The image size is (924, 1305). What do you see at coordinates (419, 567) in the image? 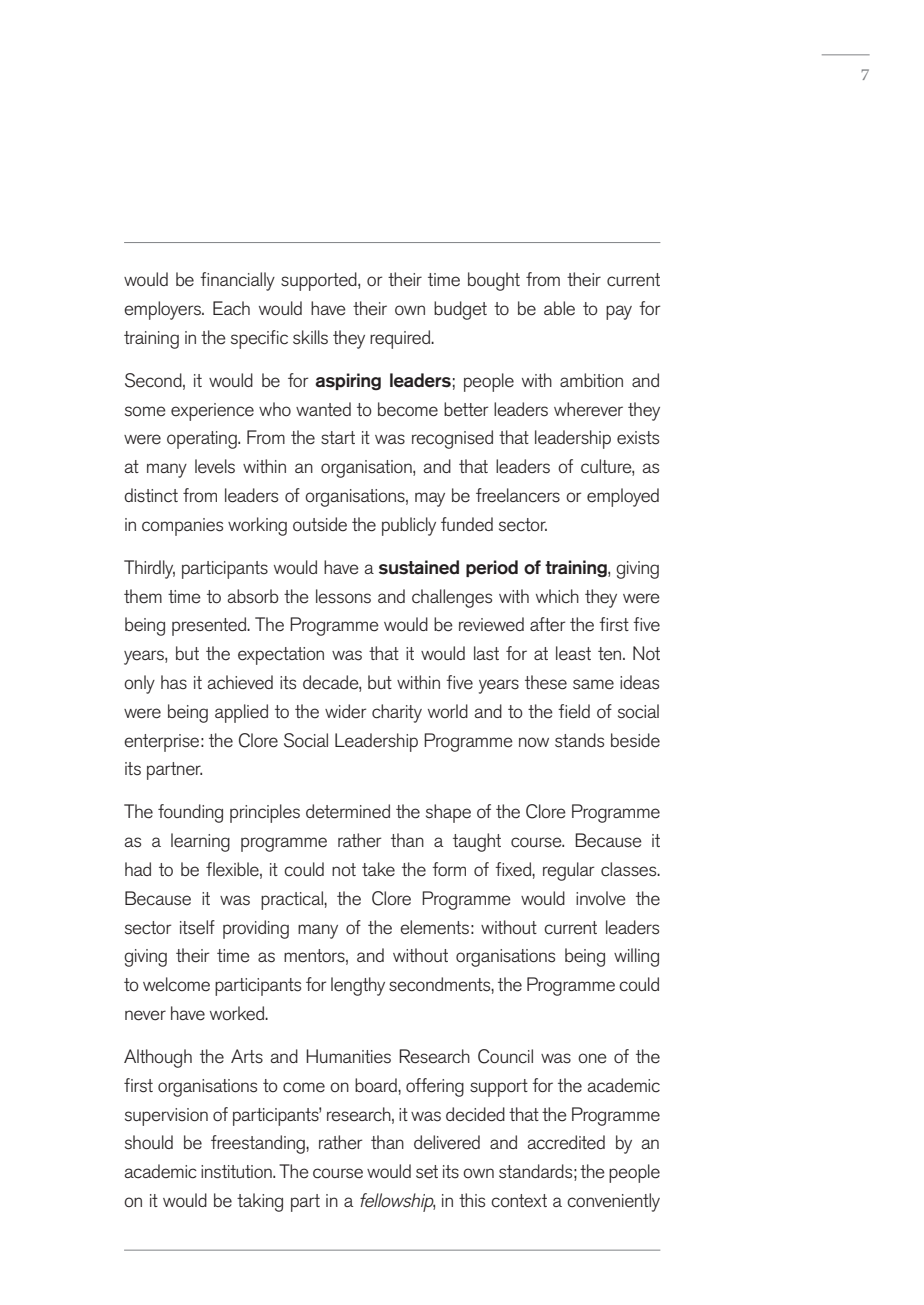
I see `sustained` at bounding box center [419, 567].
